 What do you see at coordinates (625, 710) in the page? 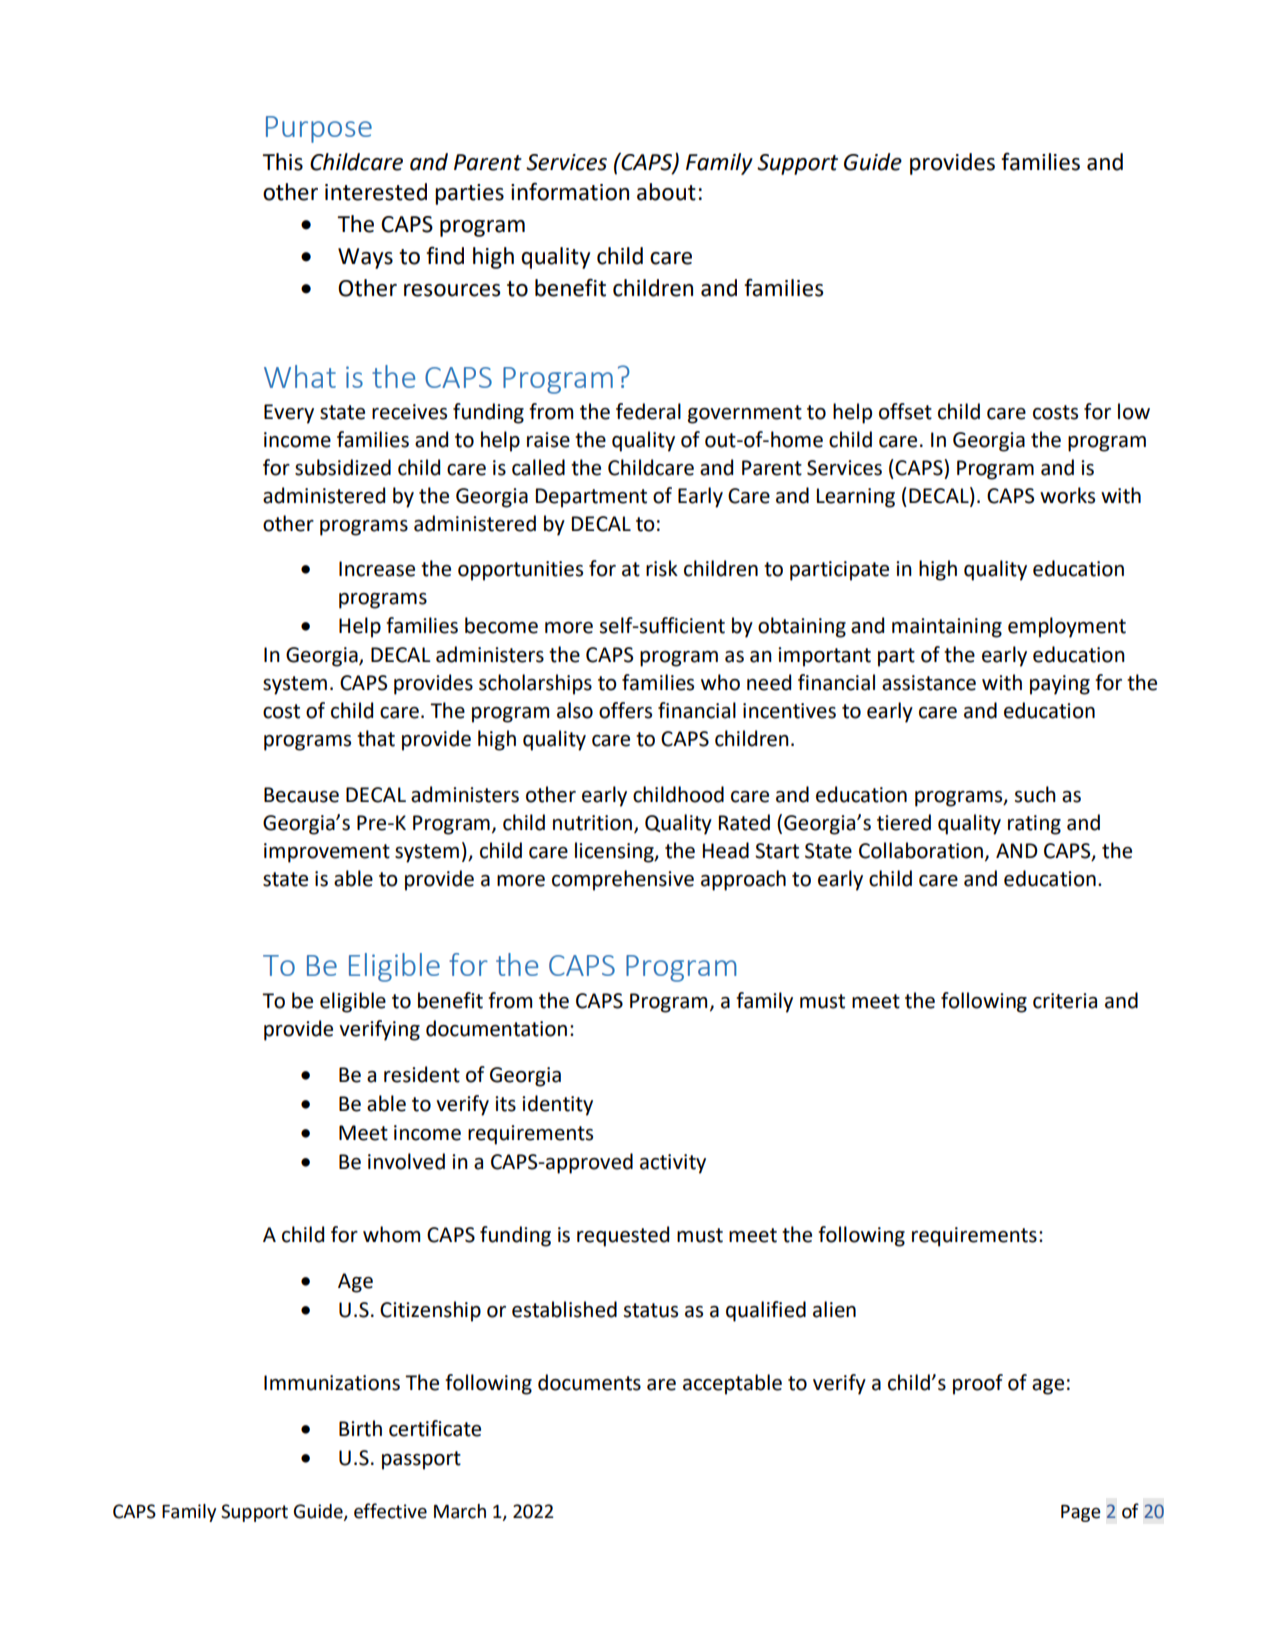
I see `offers` at bounding box center [625, 710].
